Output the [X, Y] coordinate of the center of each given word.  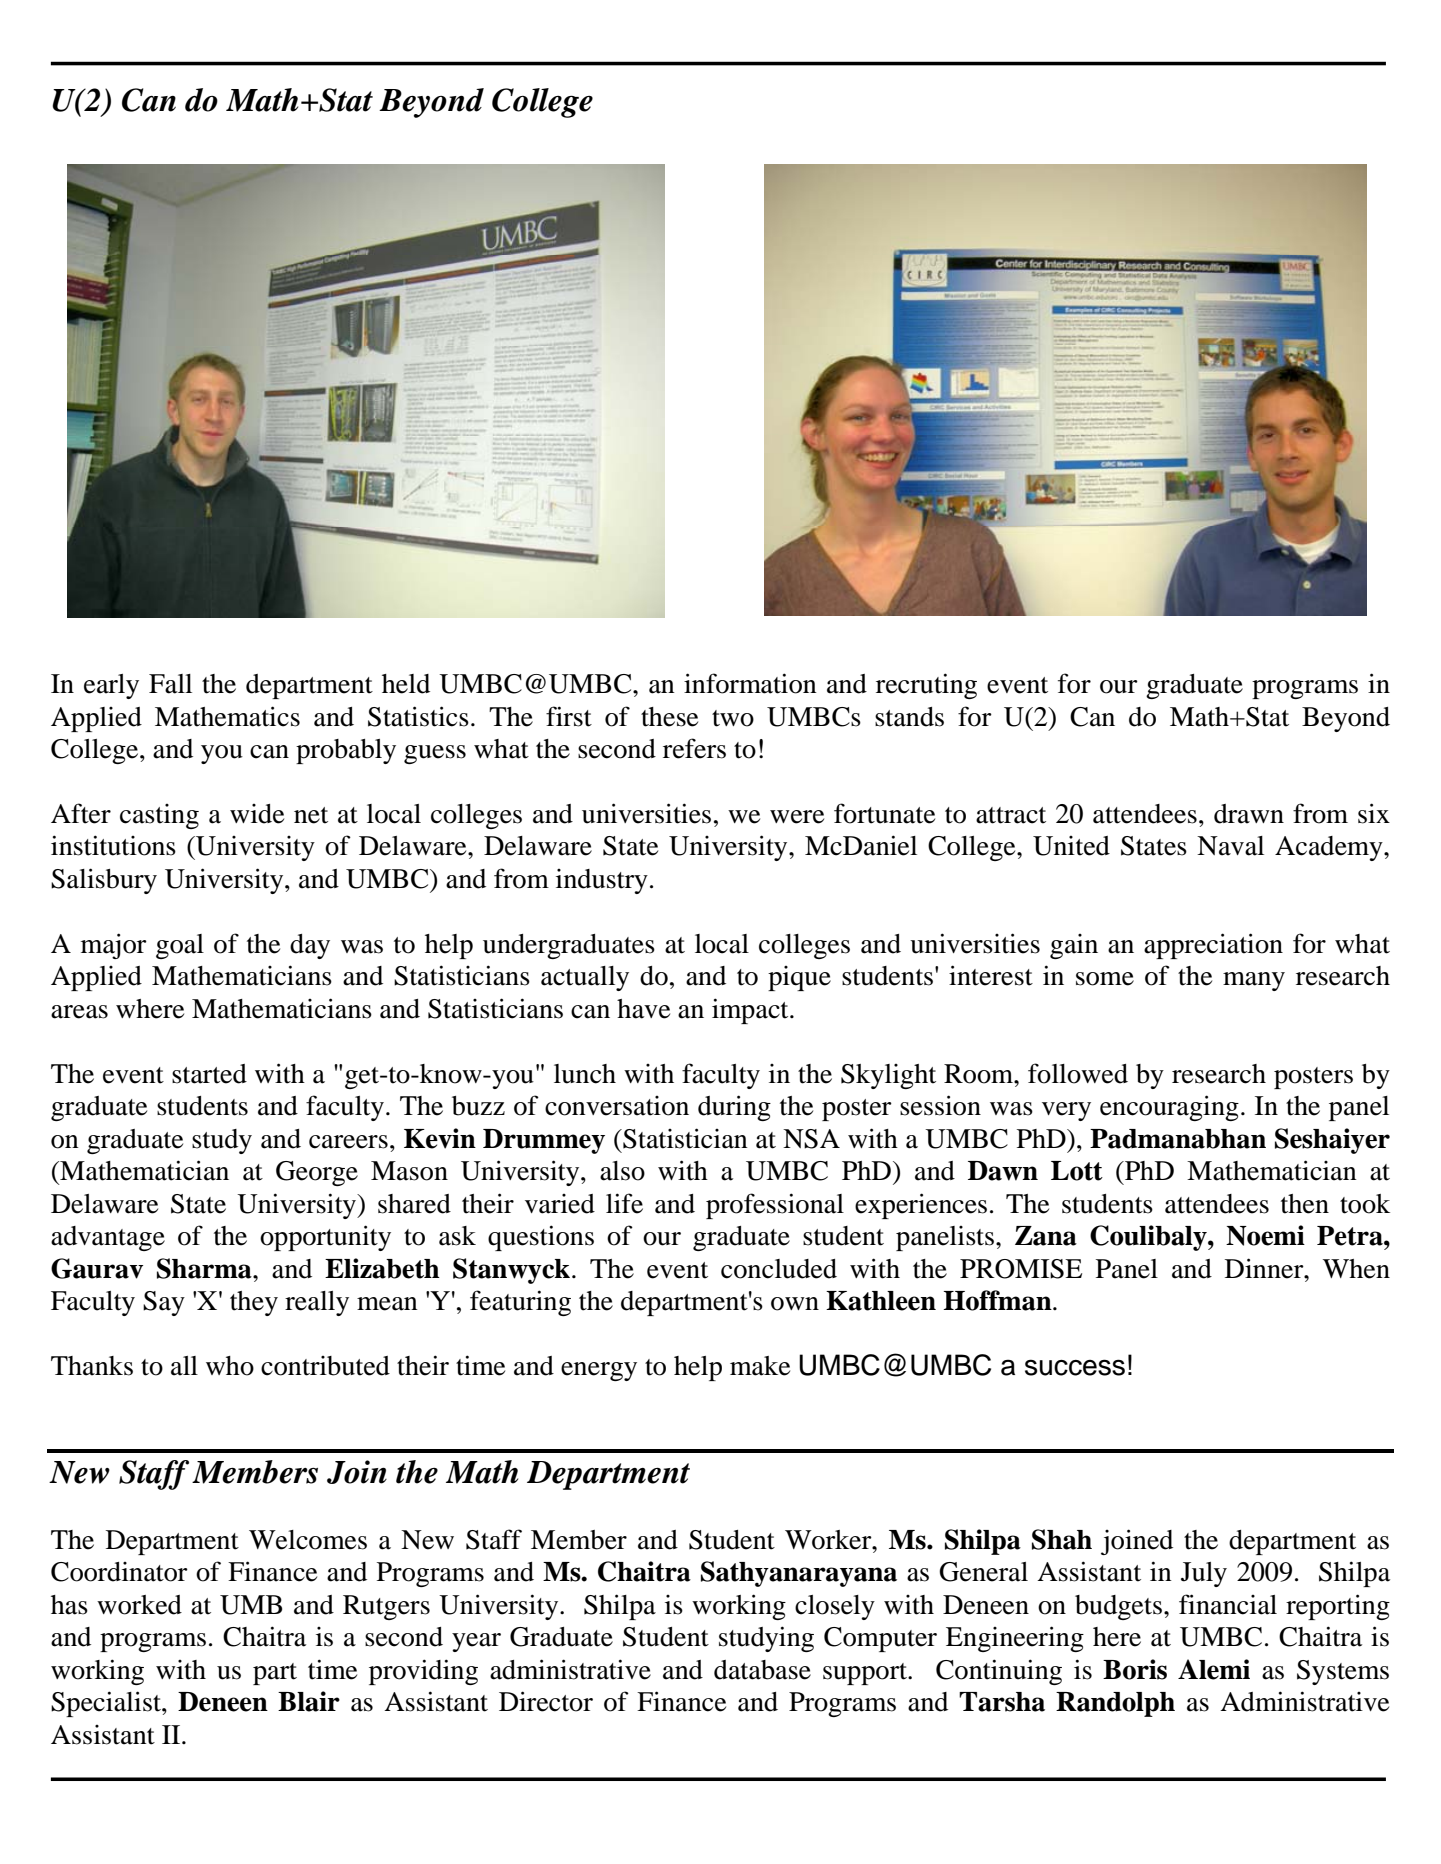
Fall [170, 684]
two [733, 718]
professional [775, 1206]
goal [180, 946]
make [760, 1366]
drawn [1249, 814]
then [1305, 1204]
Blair [309, 1701]
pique [799, 978]
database [762, 1670]
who [230, 1366]
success [1075, 1367]
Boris [1135, 1669]
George [317, 1173]
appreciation [1213, 946]
